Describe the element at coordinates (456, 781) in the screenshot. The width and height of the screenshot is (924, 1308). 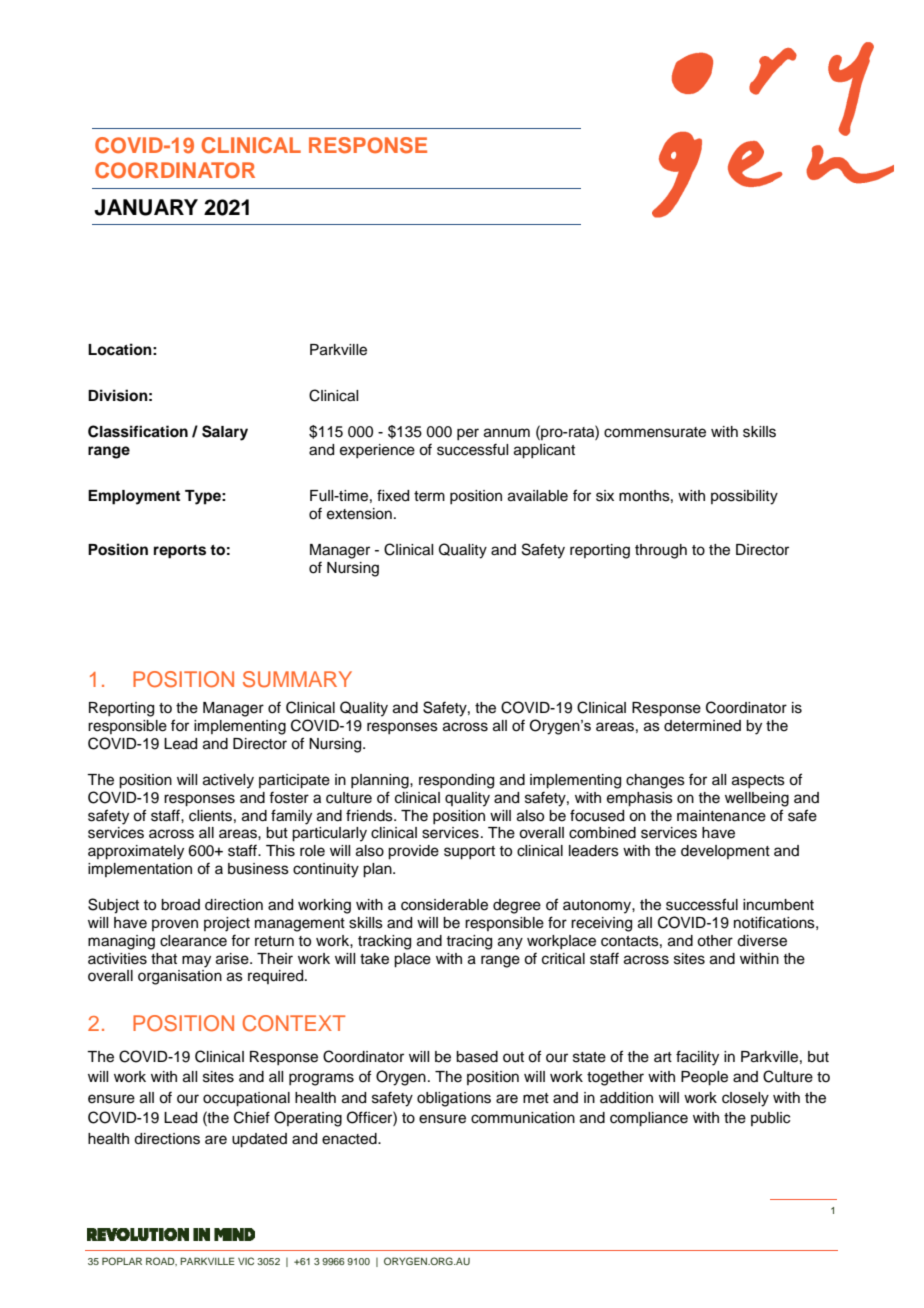
I see `responding` at that location.
